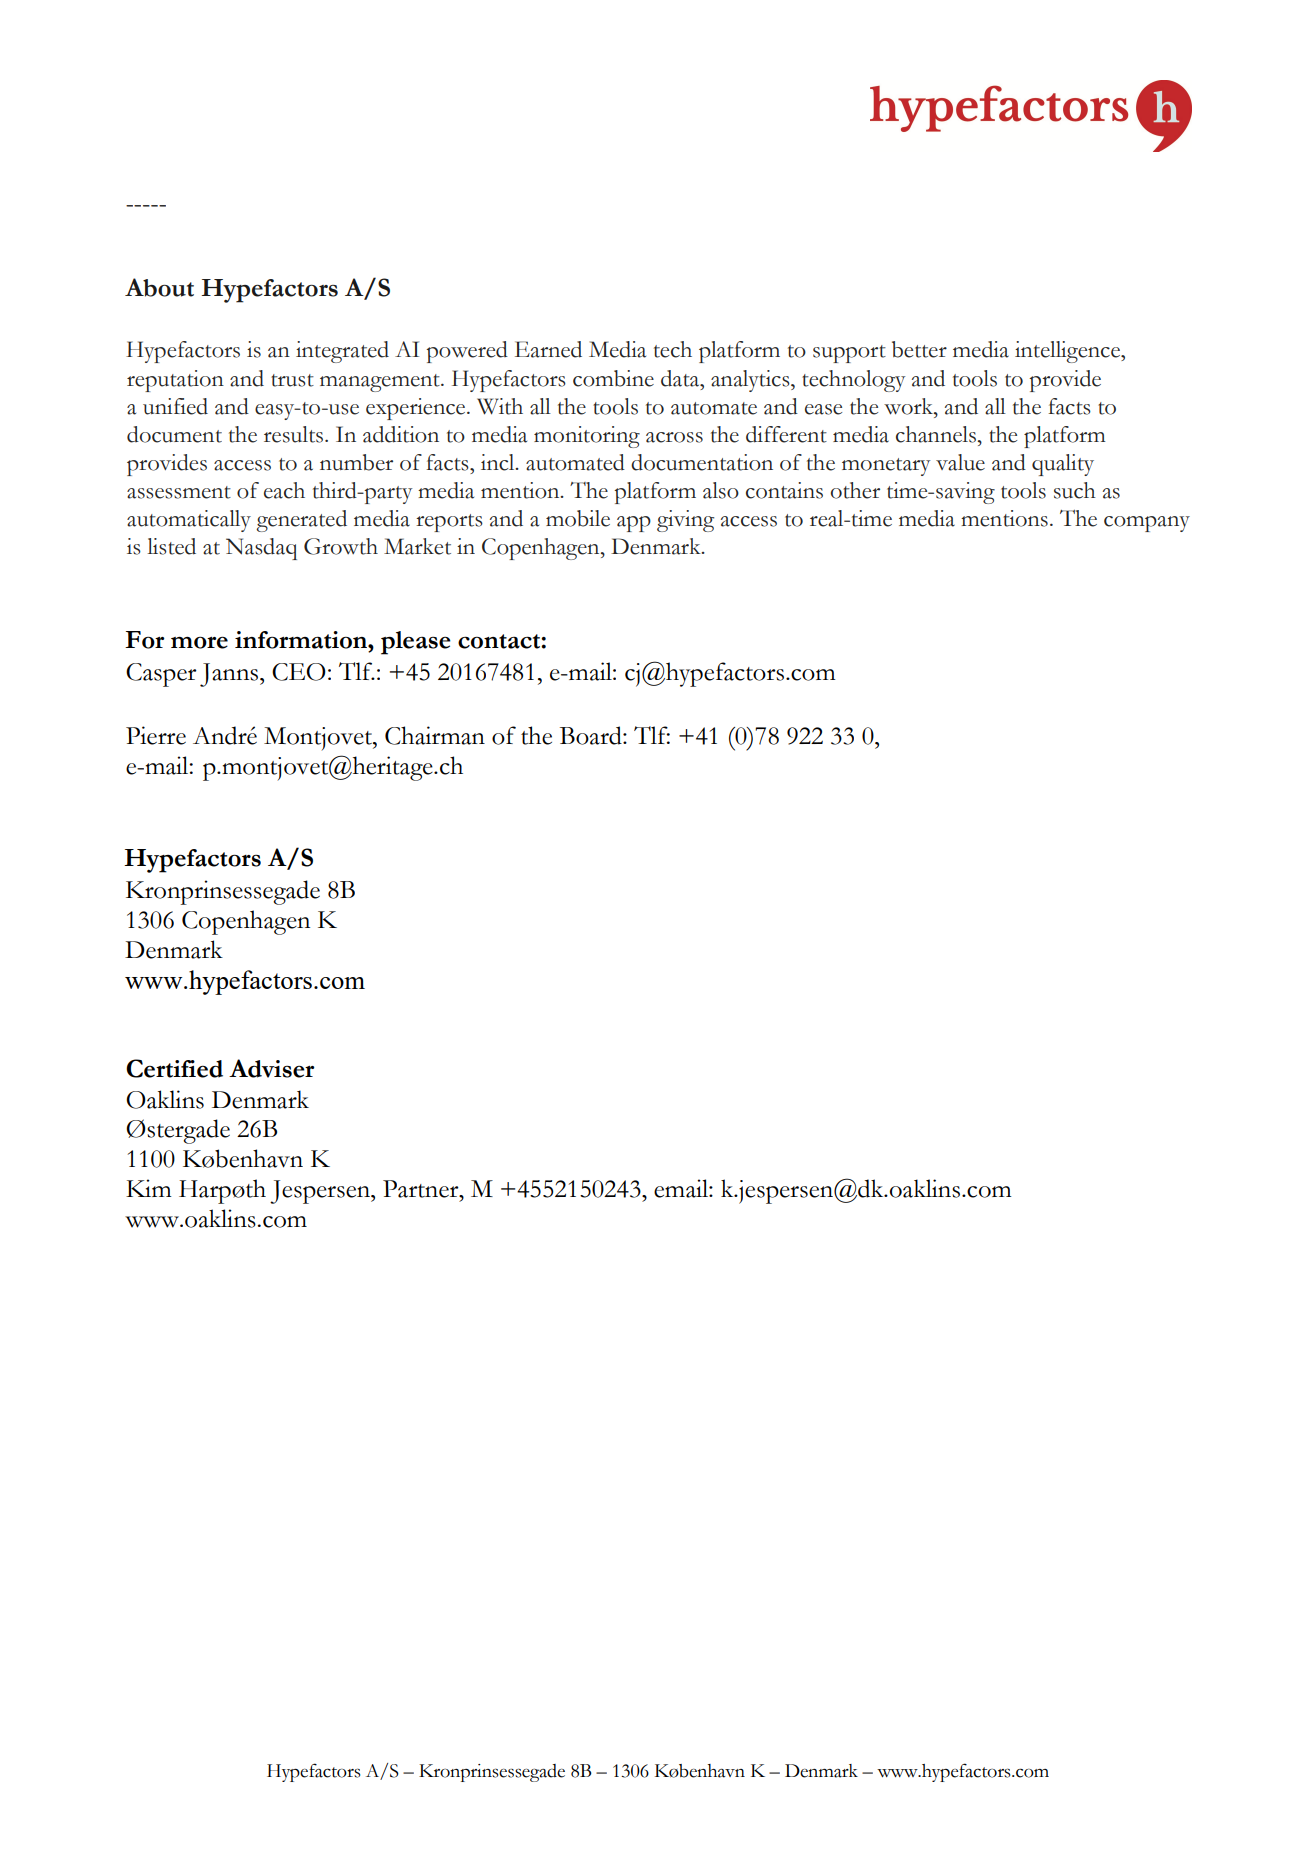 Image resolution: width=1315 pixels, height=1860 pixels. Describe the element at coordinates (342, 352) in the image. I see `integrated` at that location.
